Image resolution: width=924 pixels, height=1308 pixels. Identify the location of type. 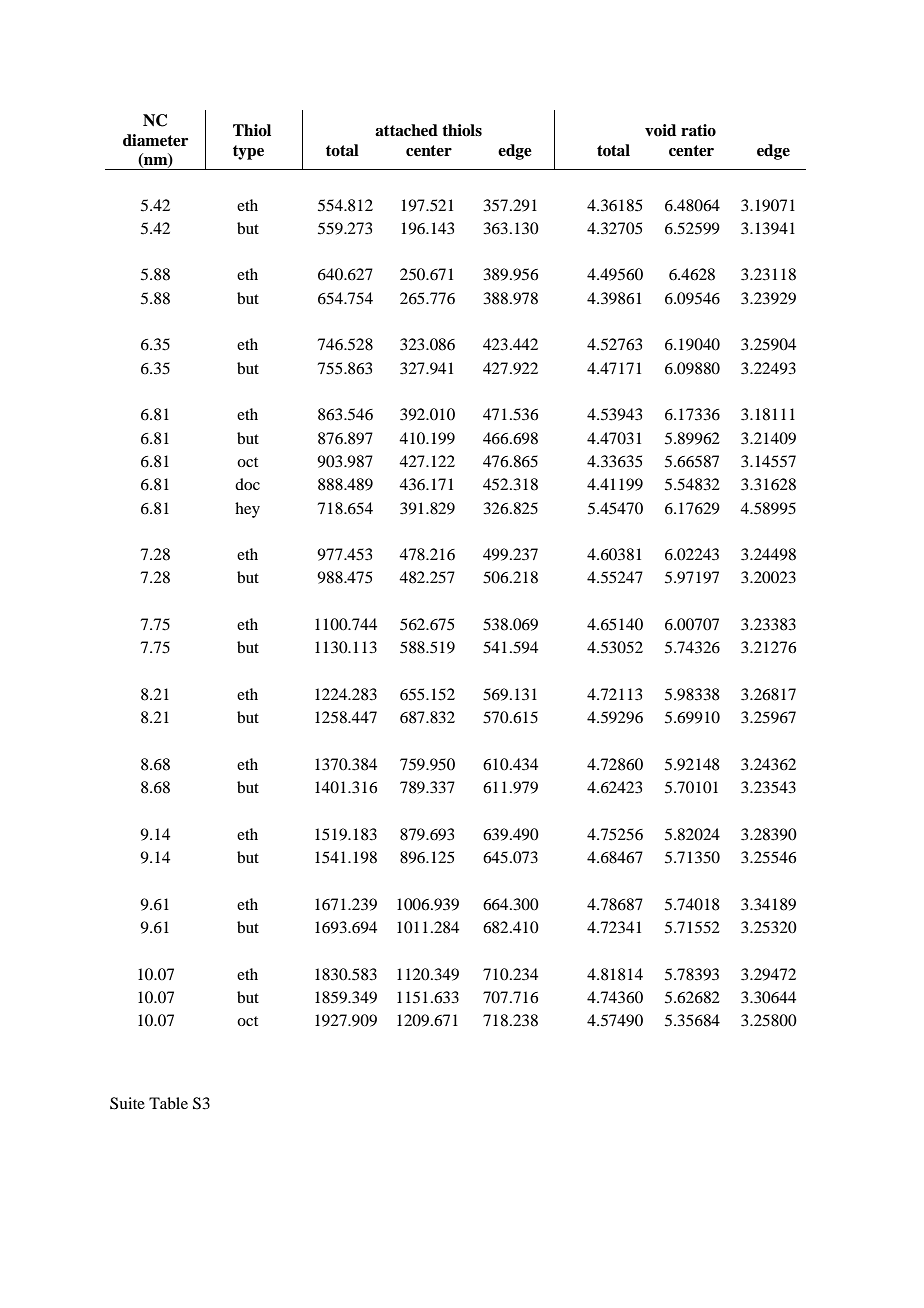
(248, 152).
